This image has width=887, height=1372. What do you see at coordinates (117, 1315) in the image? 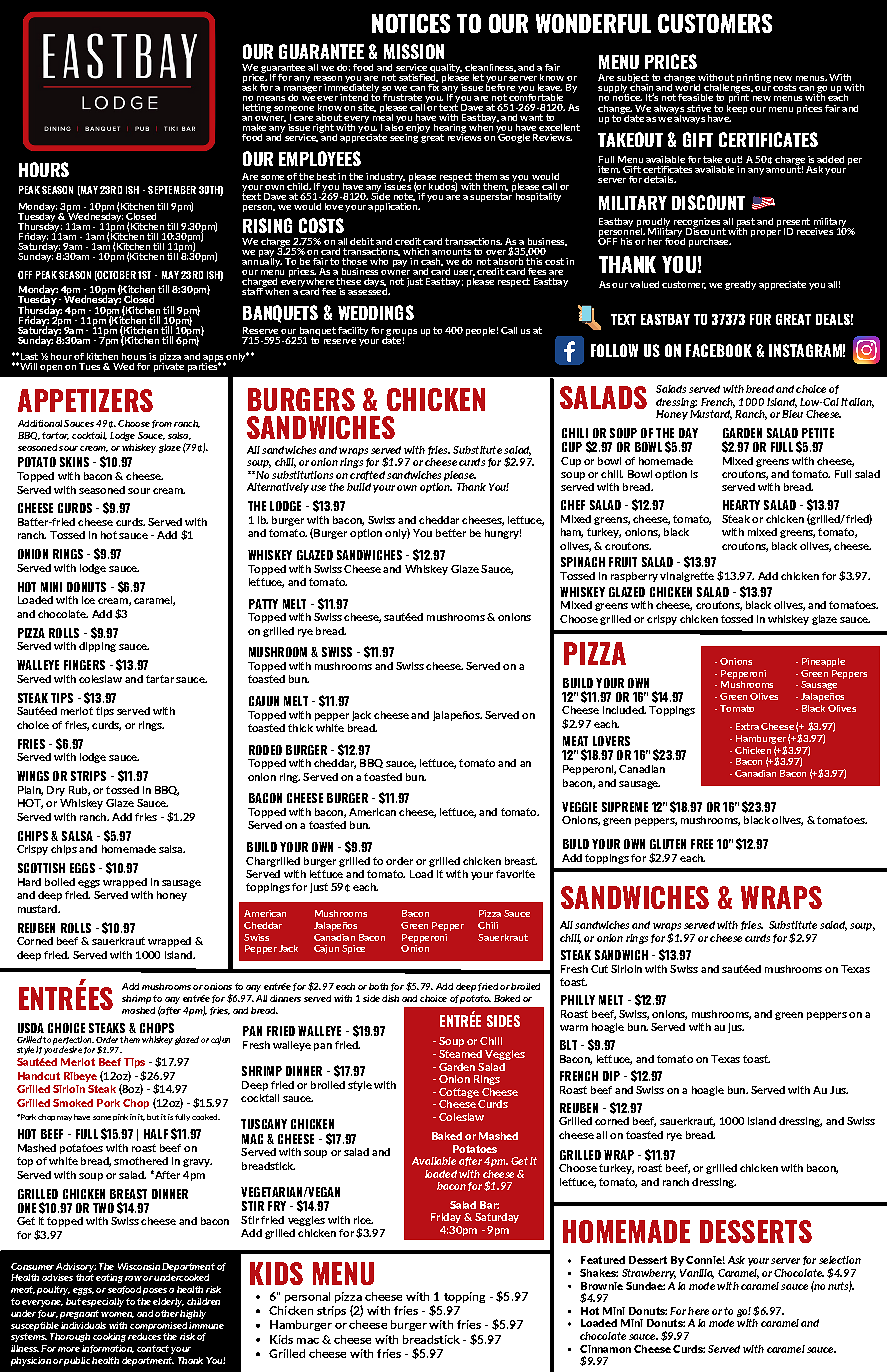
I see `women` at bounding box center [117, 1315].
